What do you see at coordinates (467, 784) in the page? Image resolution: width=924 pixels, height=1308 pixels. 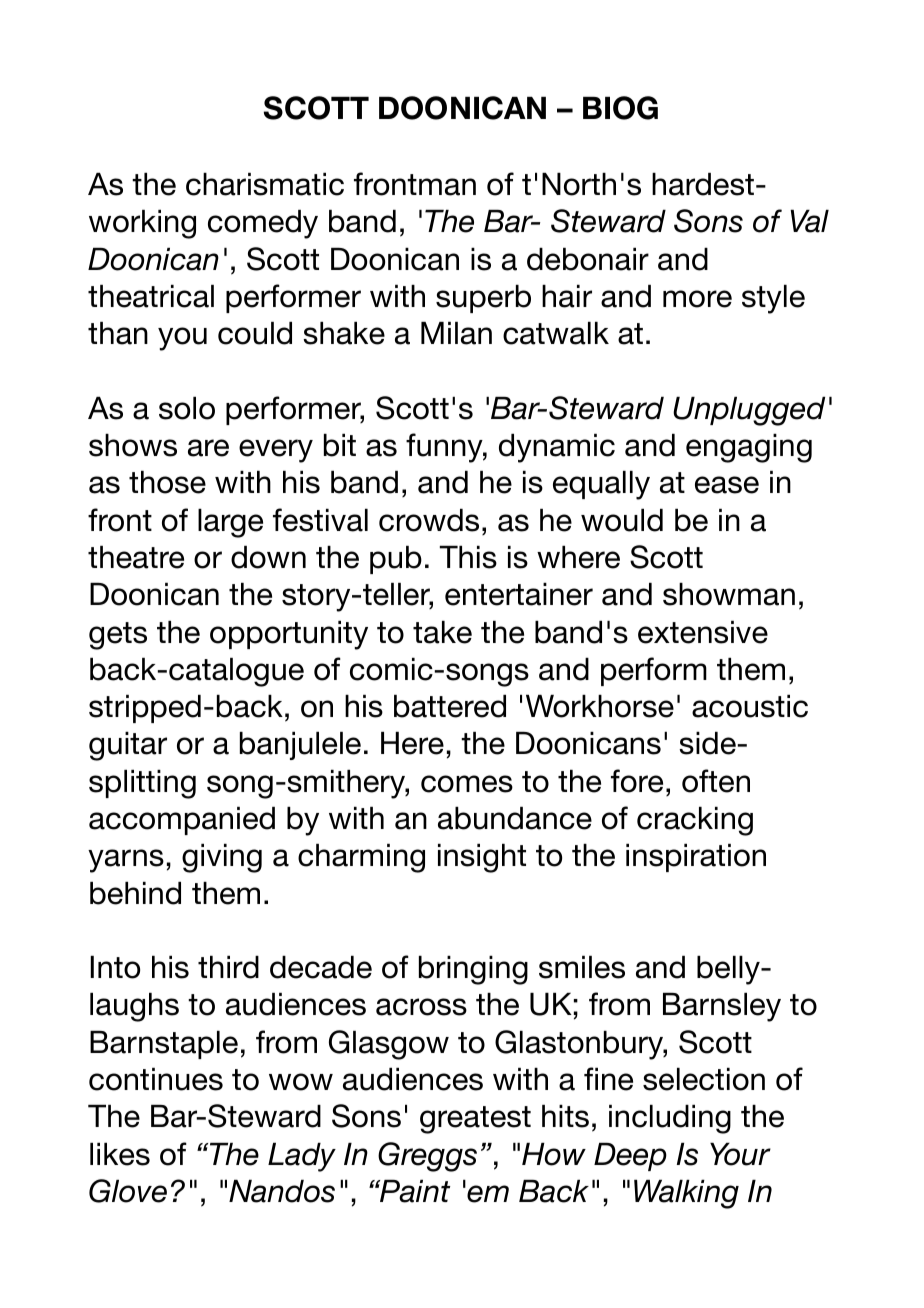 I see `comes` at bounding box center [467, 784].
